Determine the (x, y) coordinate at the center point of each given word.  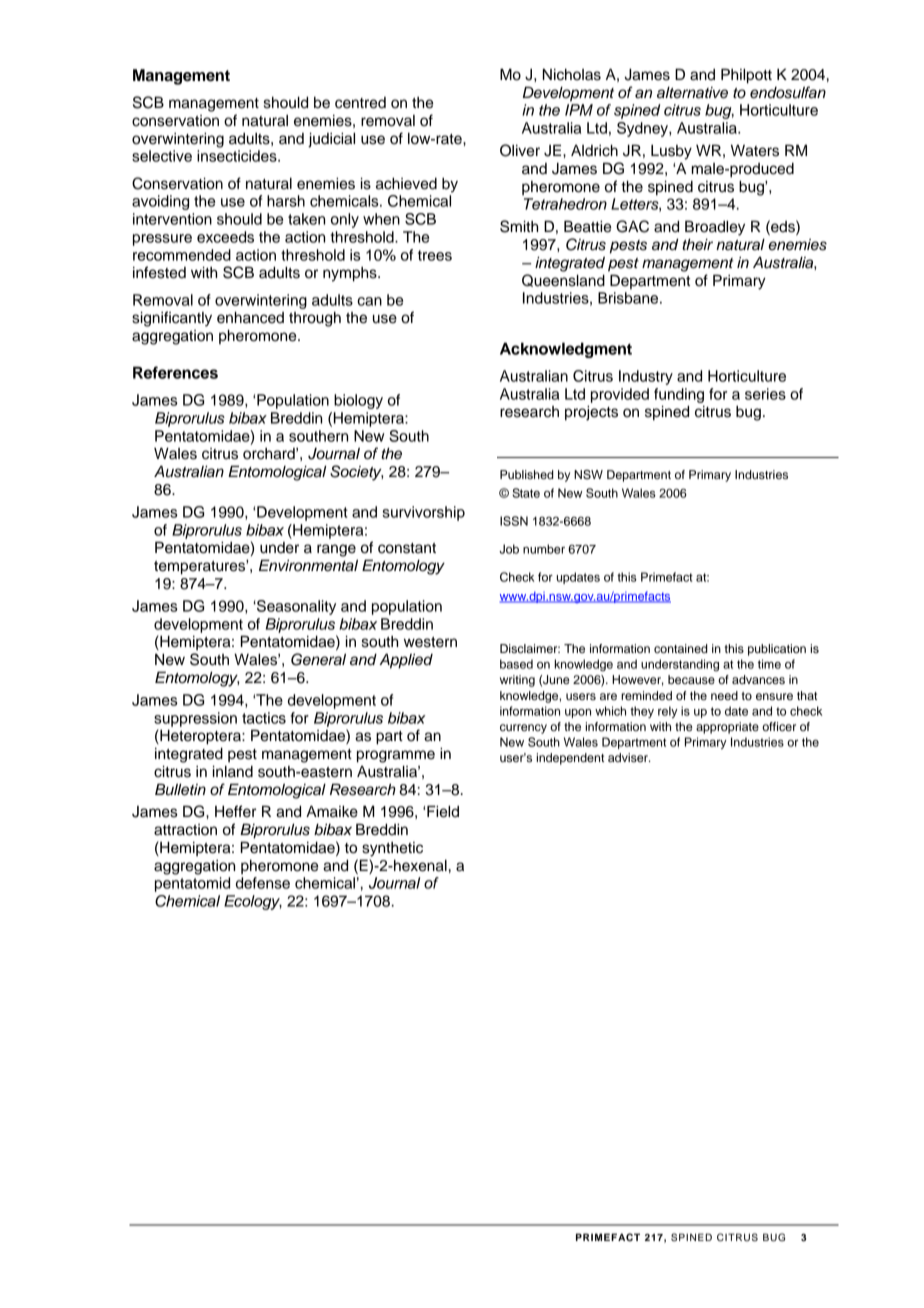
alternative (692, 93)
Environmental (308, 565)
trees (435, 255)
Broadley (715, 228)
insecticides (238, 156)
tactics (264, 718)
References (175, 372)
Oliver (520, 150)
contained (681, 648)
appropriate (727, 728)
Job (509, 549)
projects (591, 413)
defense (263, 883)
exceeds (225, 237)
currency (523, 729)
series (765, 394)
